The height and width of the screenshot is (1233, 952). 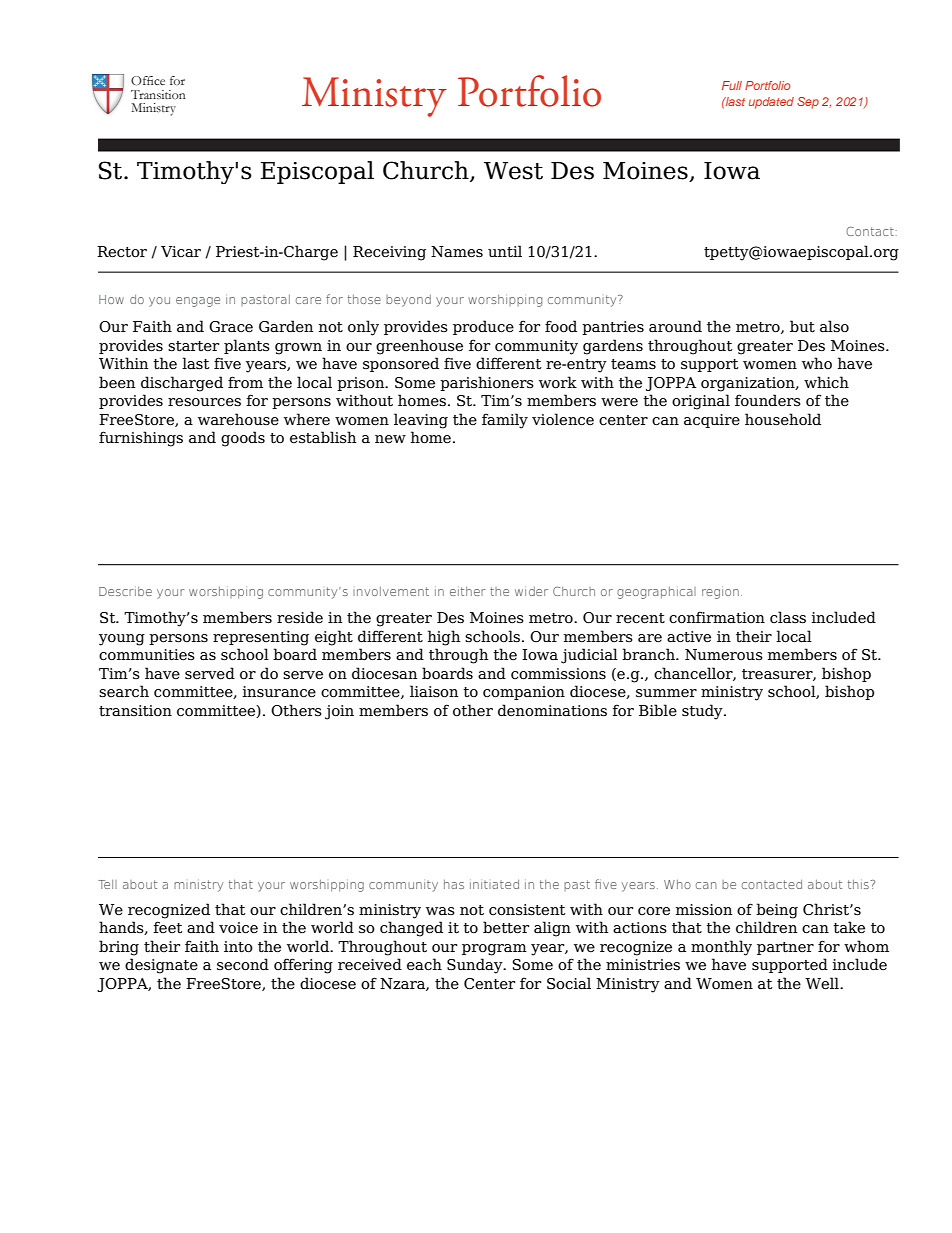 I want to click on into, so click(x=238, y=947).
